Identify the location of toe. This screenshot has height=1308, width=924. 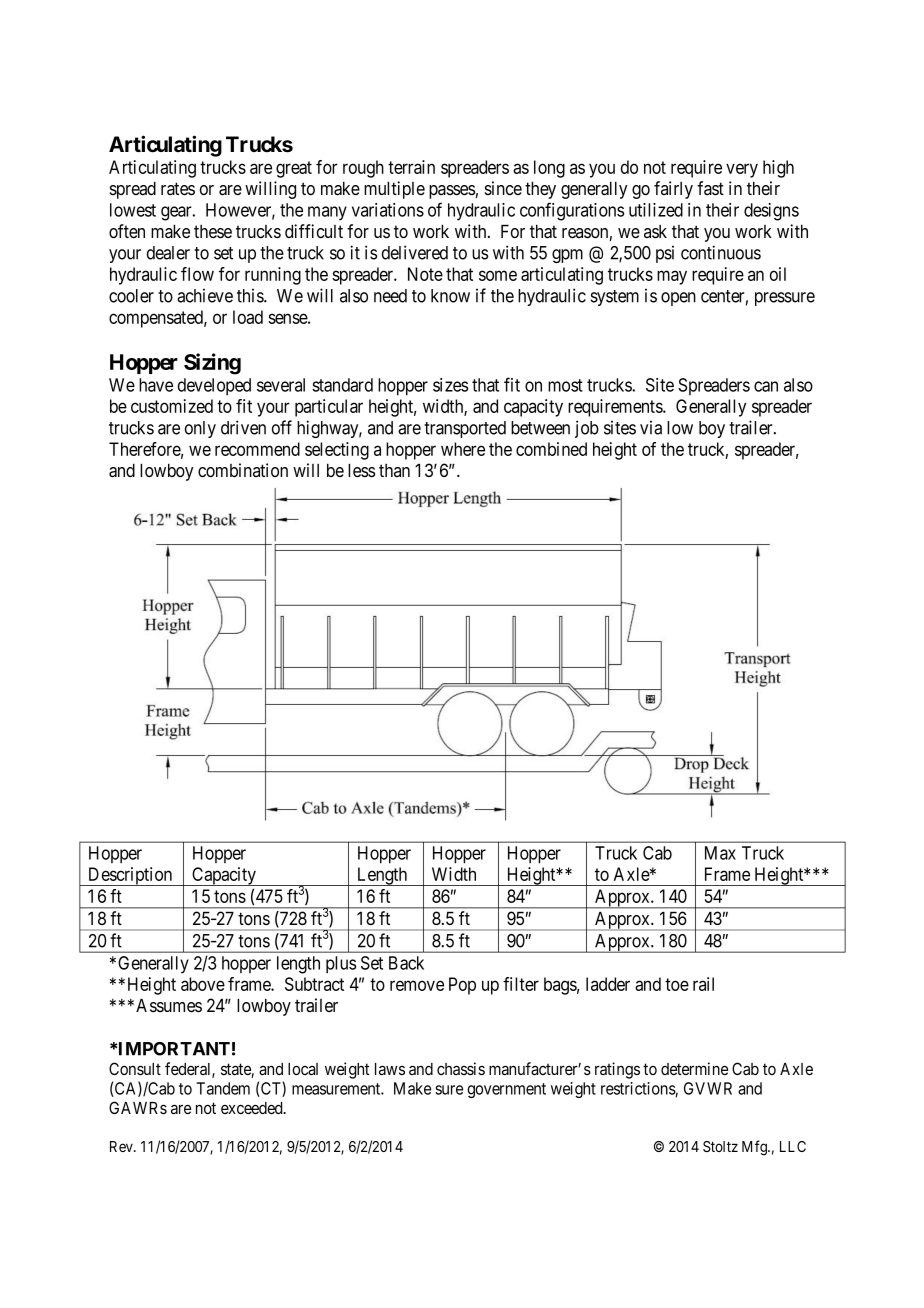
(677, 984).
